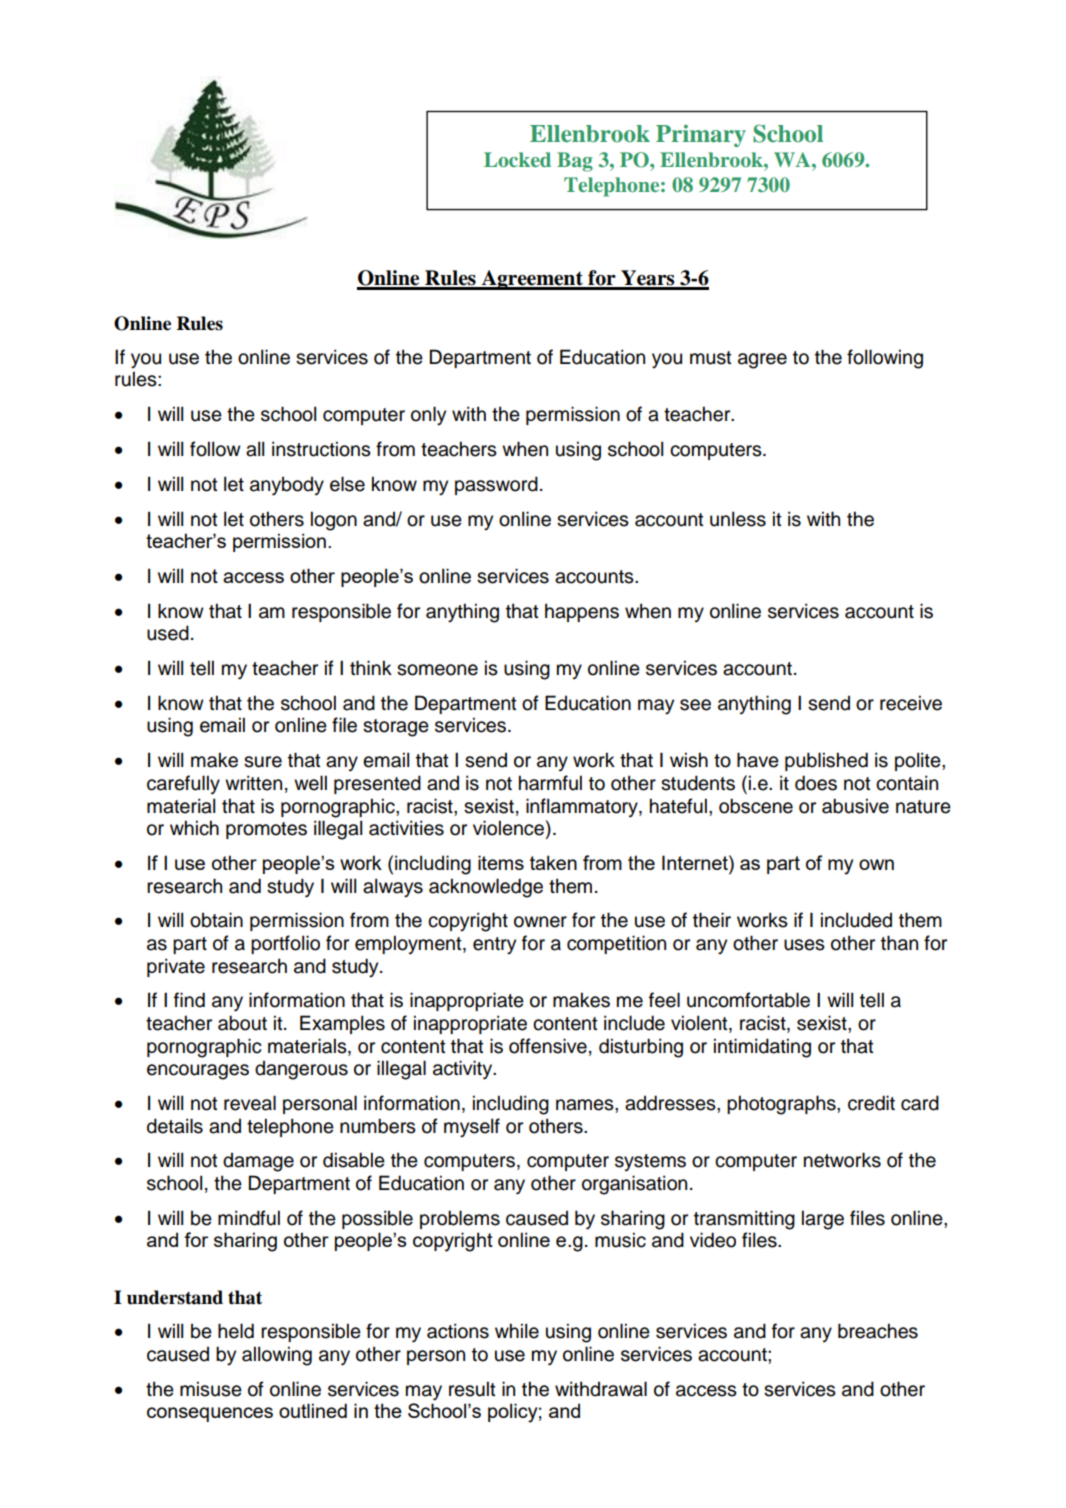  What do you see at coordinates (517, 1331) in the page?
I see `while` at bounding box center [517, 1331].
